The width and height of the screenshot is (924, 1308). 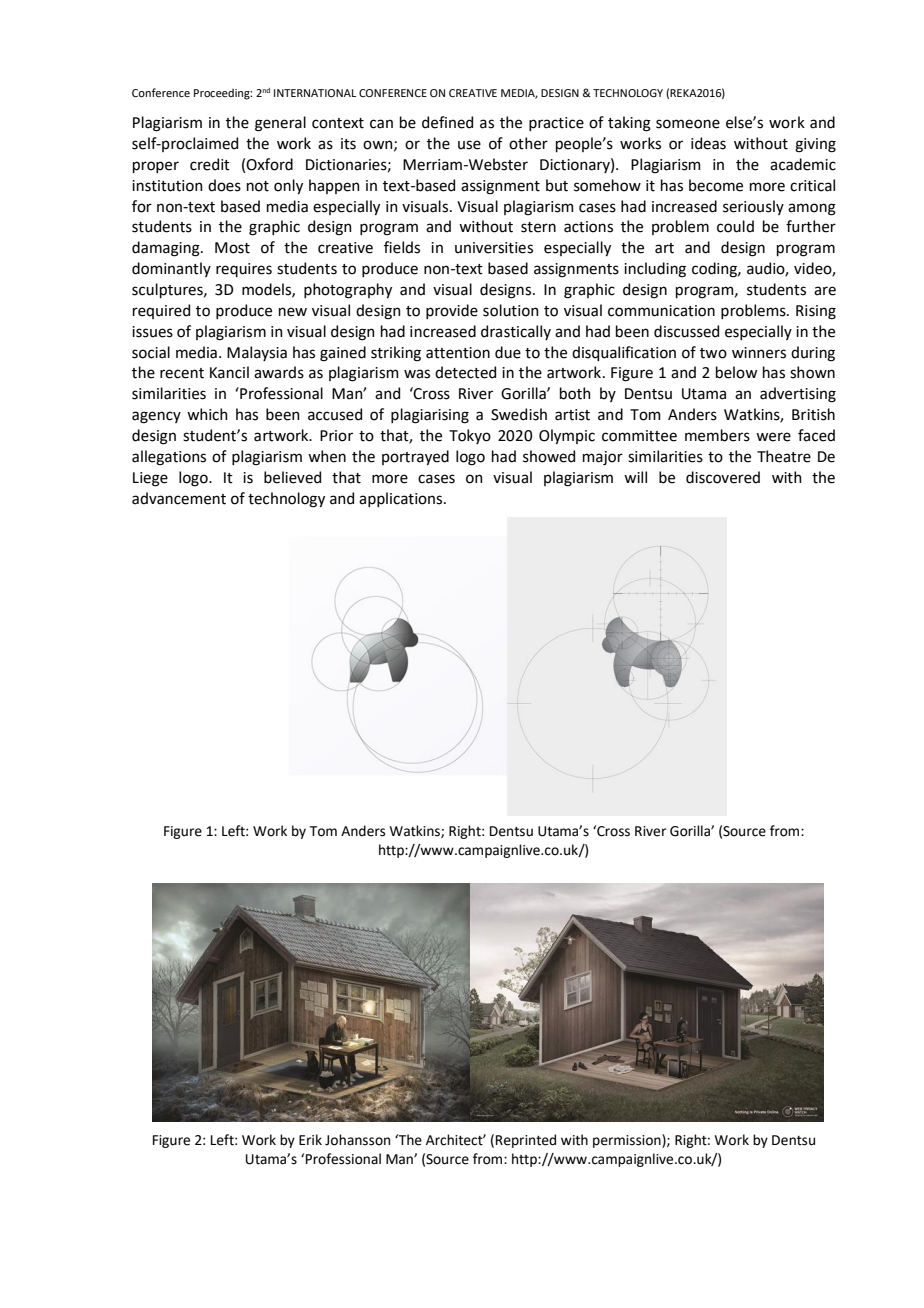 What do you see at coordinates (465, 372) in the screenshot?
I see `detected` at bounding box center [465, 372].
